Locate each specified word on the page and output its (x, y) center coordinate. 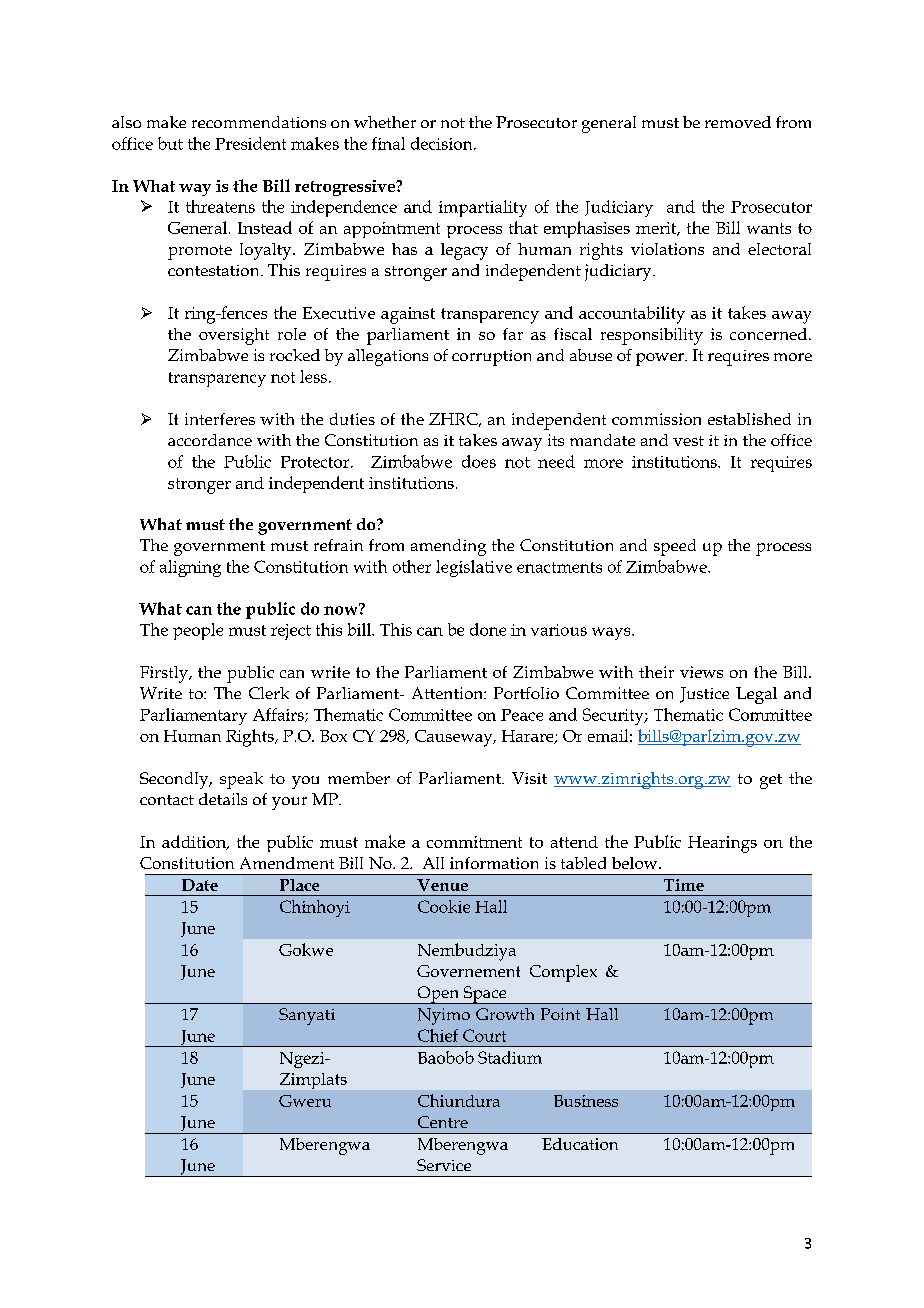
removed (738, 122)
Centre (443, 1122)
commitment (474, 842)
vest (688, 441)
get (771, 781)
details (223, 799)
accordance (210, 440)
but (170, 143)
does (479, 461)
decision (443, 143)
